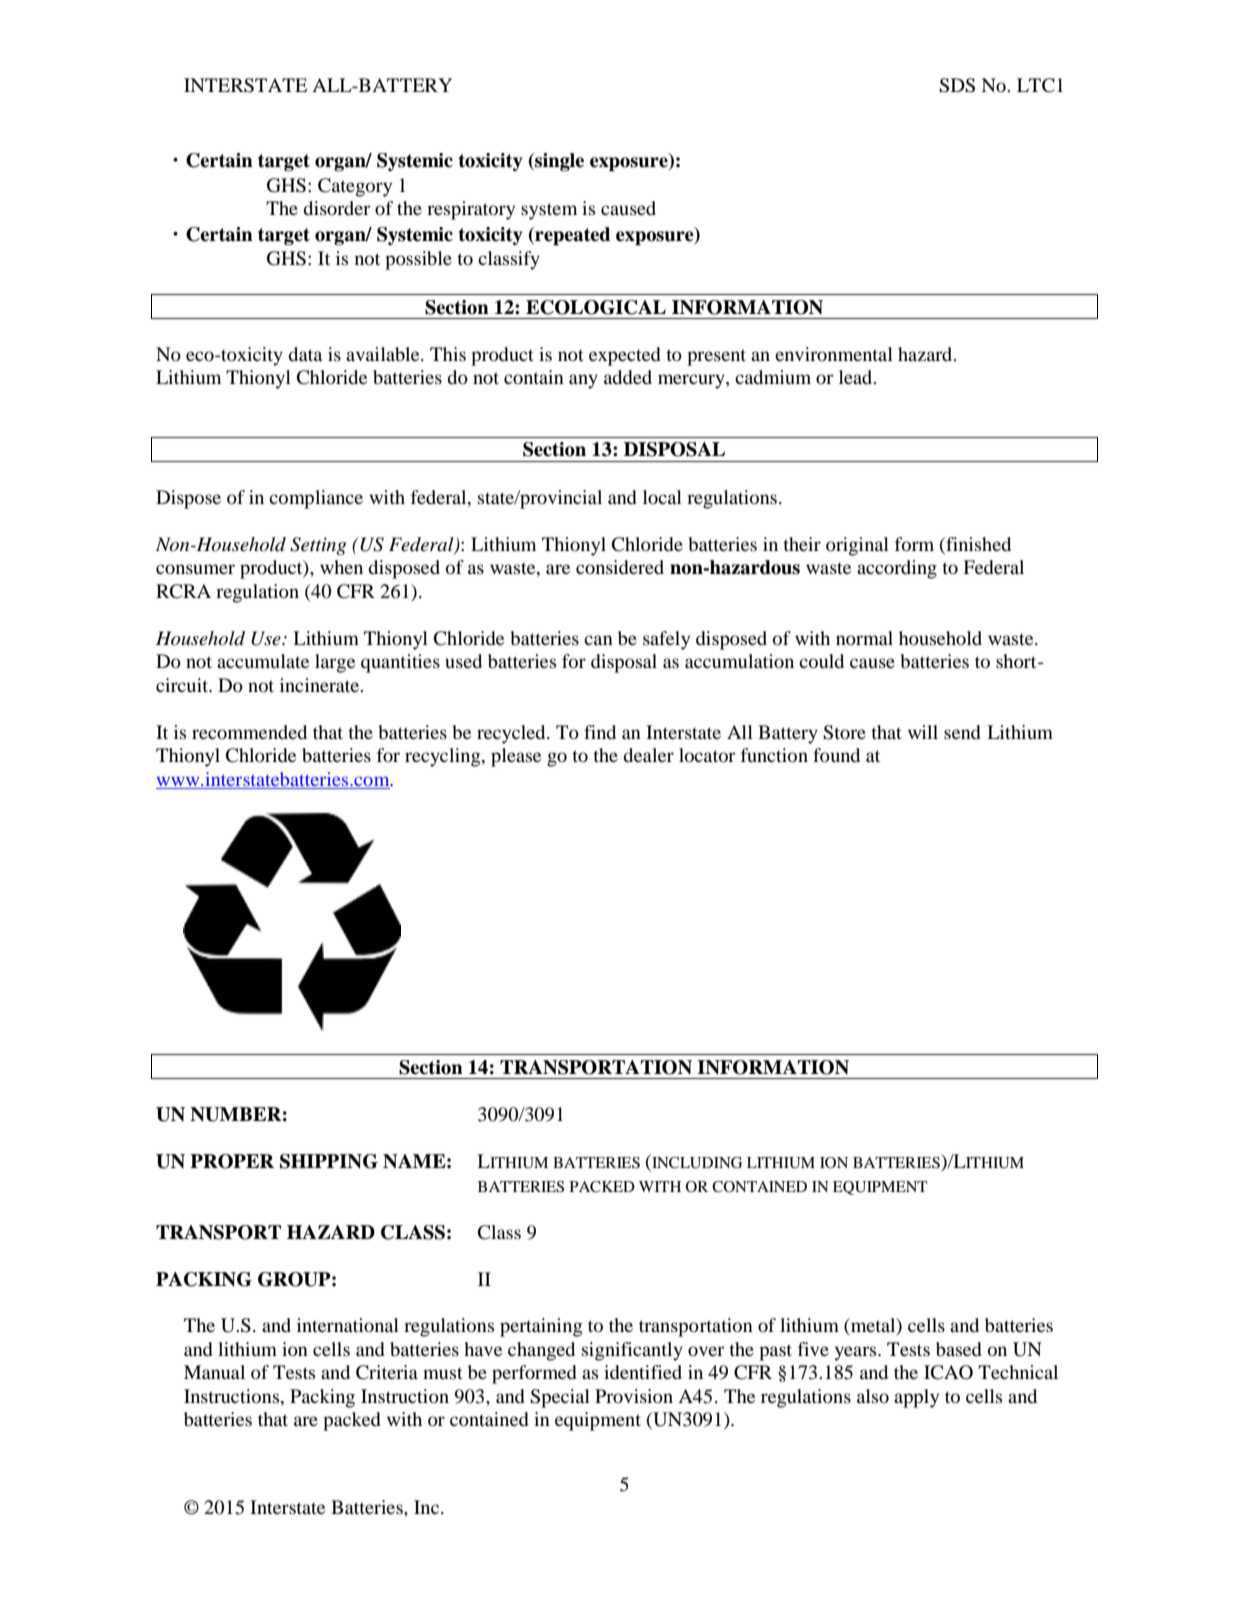 The width and height of the page is (1249, 1616). I want to click on international, so click(348, 1325).
